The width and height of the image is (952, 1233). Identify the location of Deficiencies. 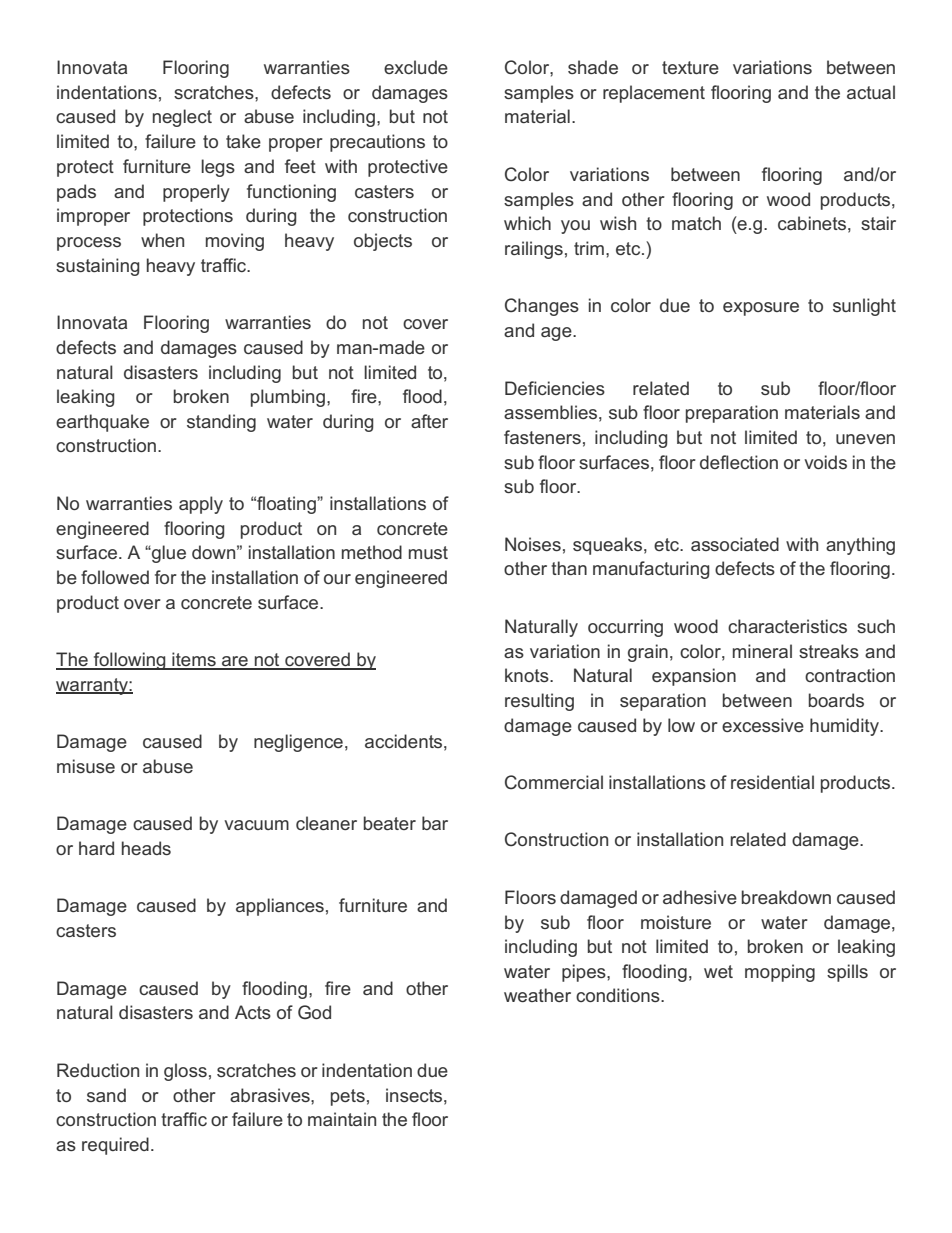
(555, 388).
